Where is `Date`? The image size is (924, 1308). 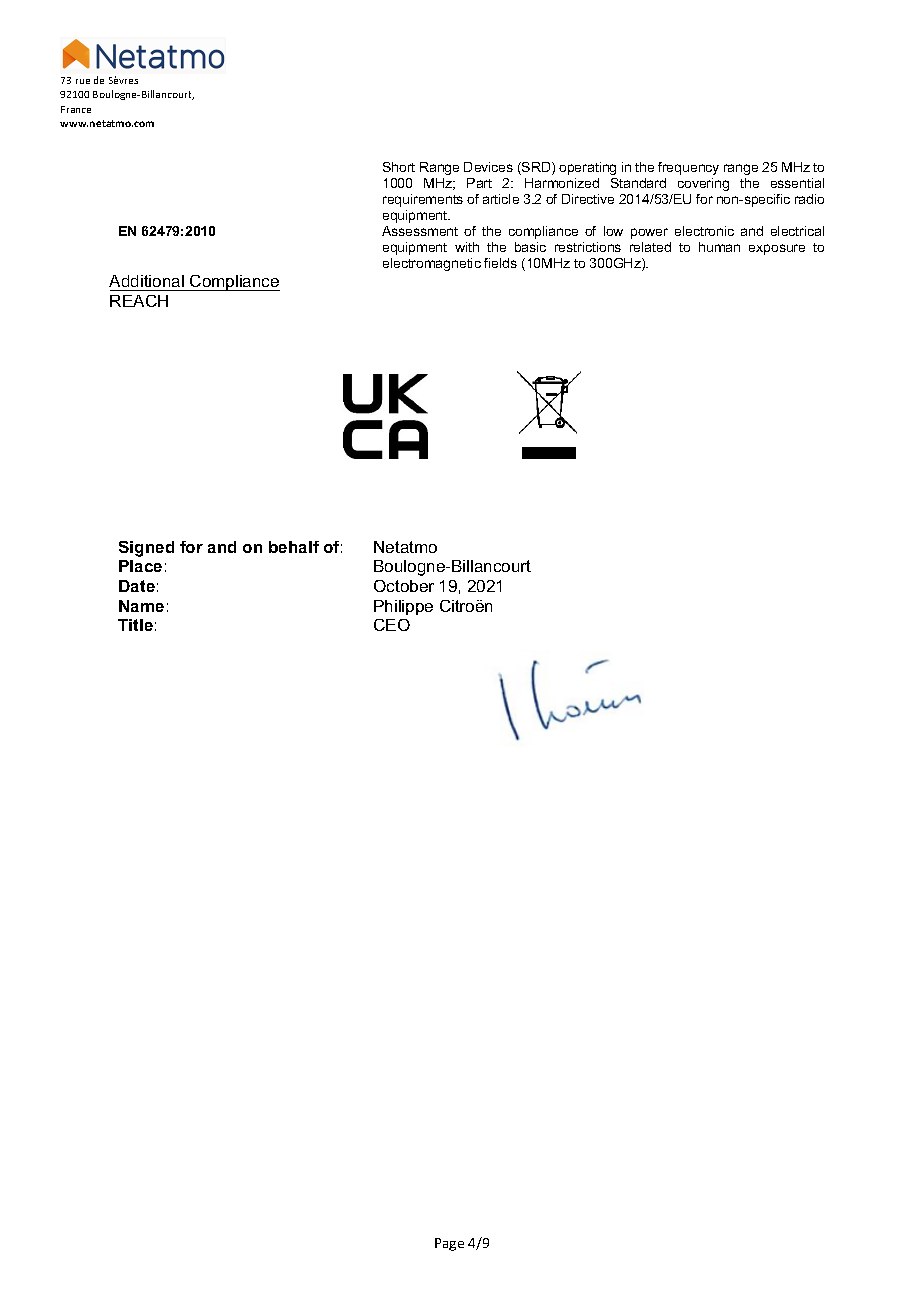
Date is located at coordinates (137, 586).
